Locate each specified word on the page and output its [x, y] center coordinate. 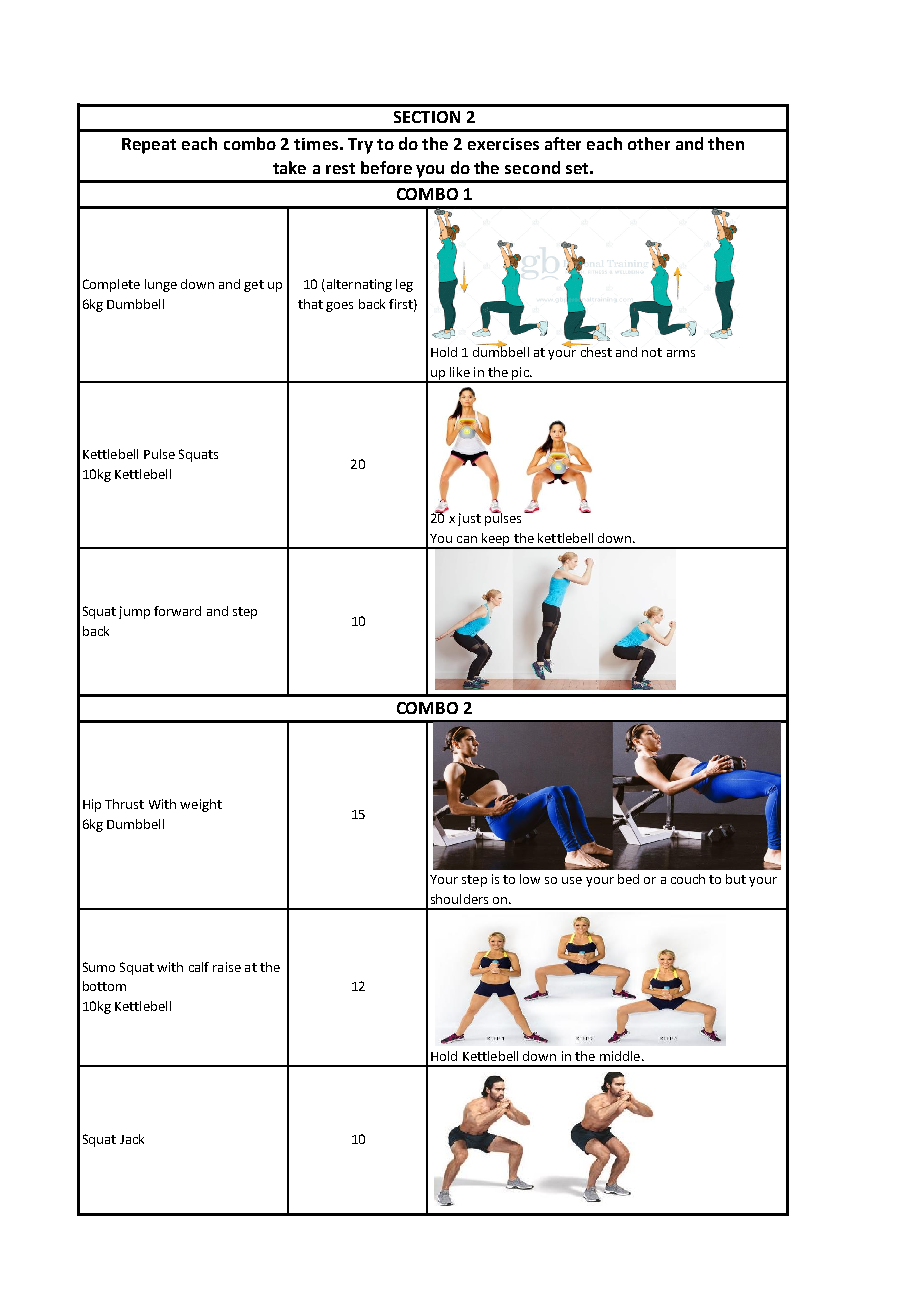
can [467, 539]
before [386, 167]
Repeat [149, 146]
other [649, 143]
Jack [132, 1139]
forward [177, 611]
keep [496, 540]
